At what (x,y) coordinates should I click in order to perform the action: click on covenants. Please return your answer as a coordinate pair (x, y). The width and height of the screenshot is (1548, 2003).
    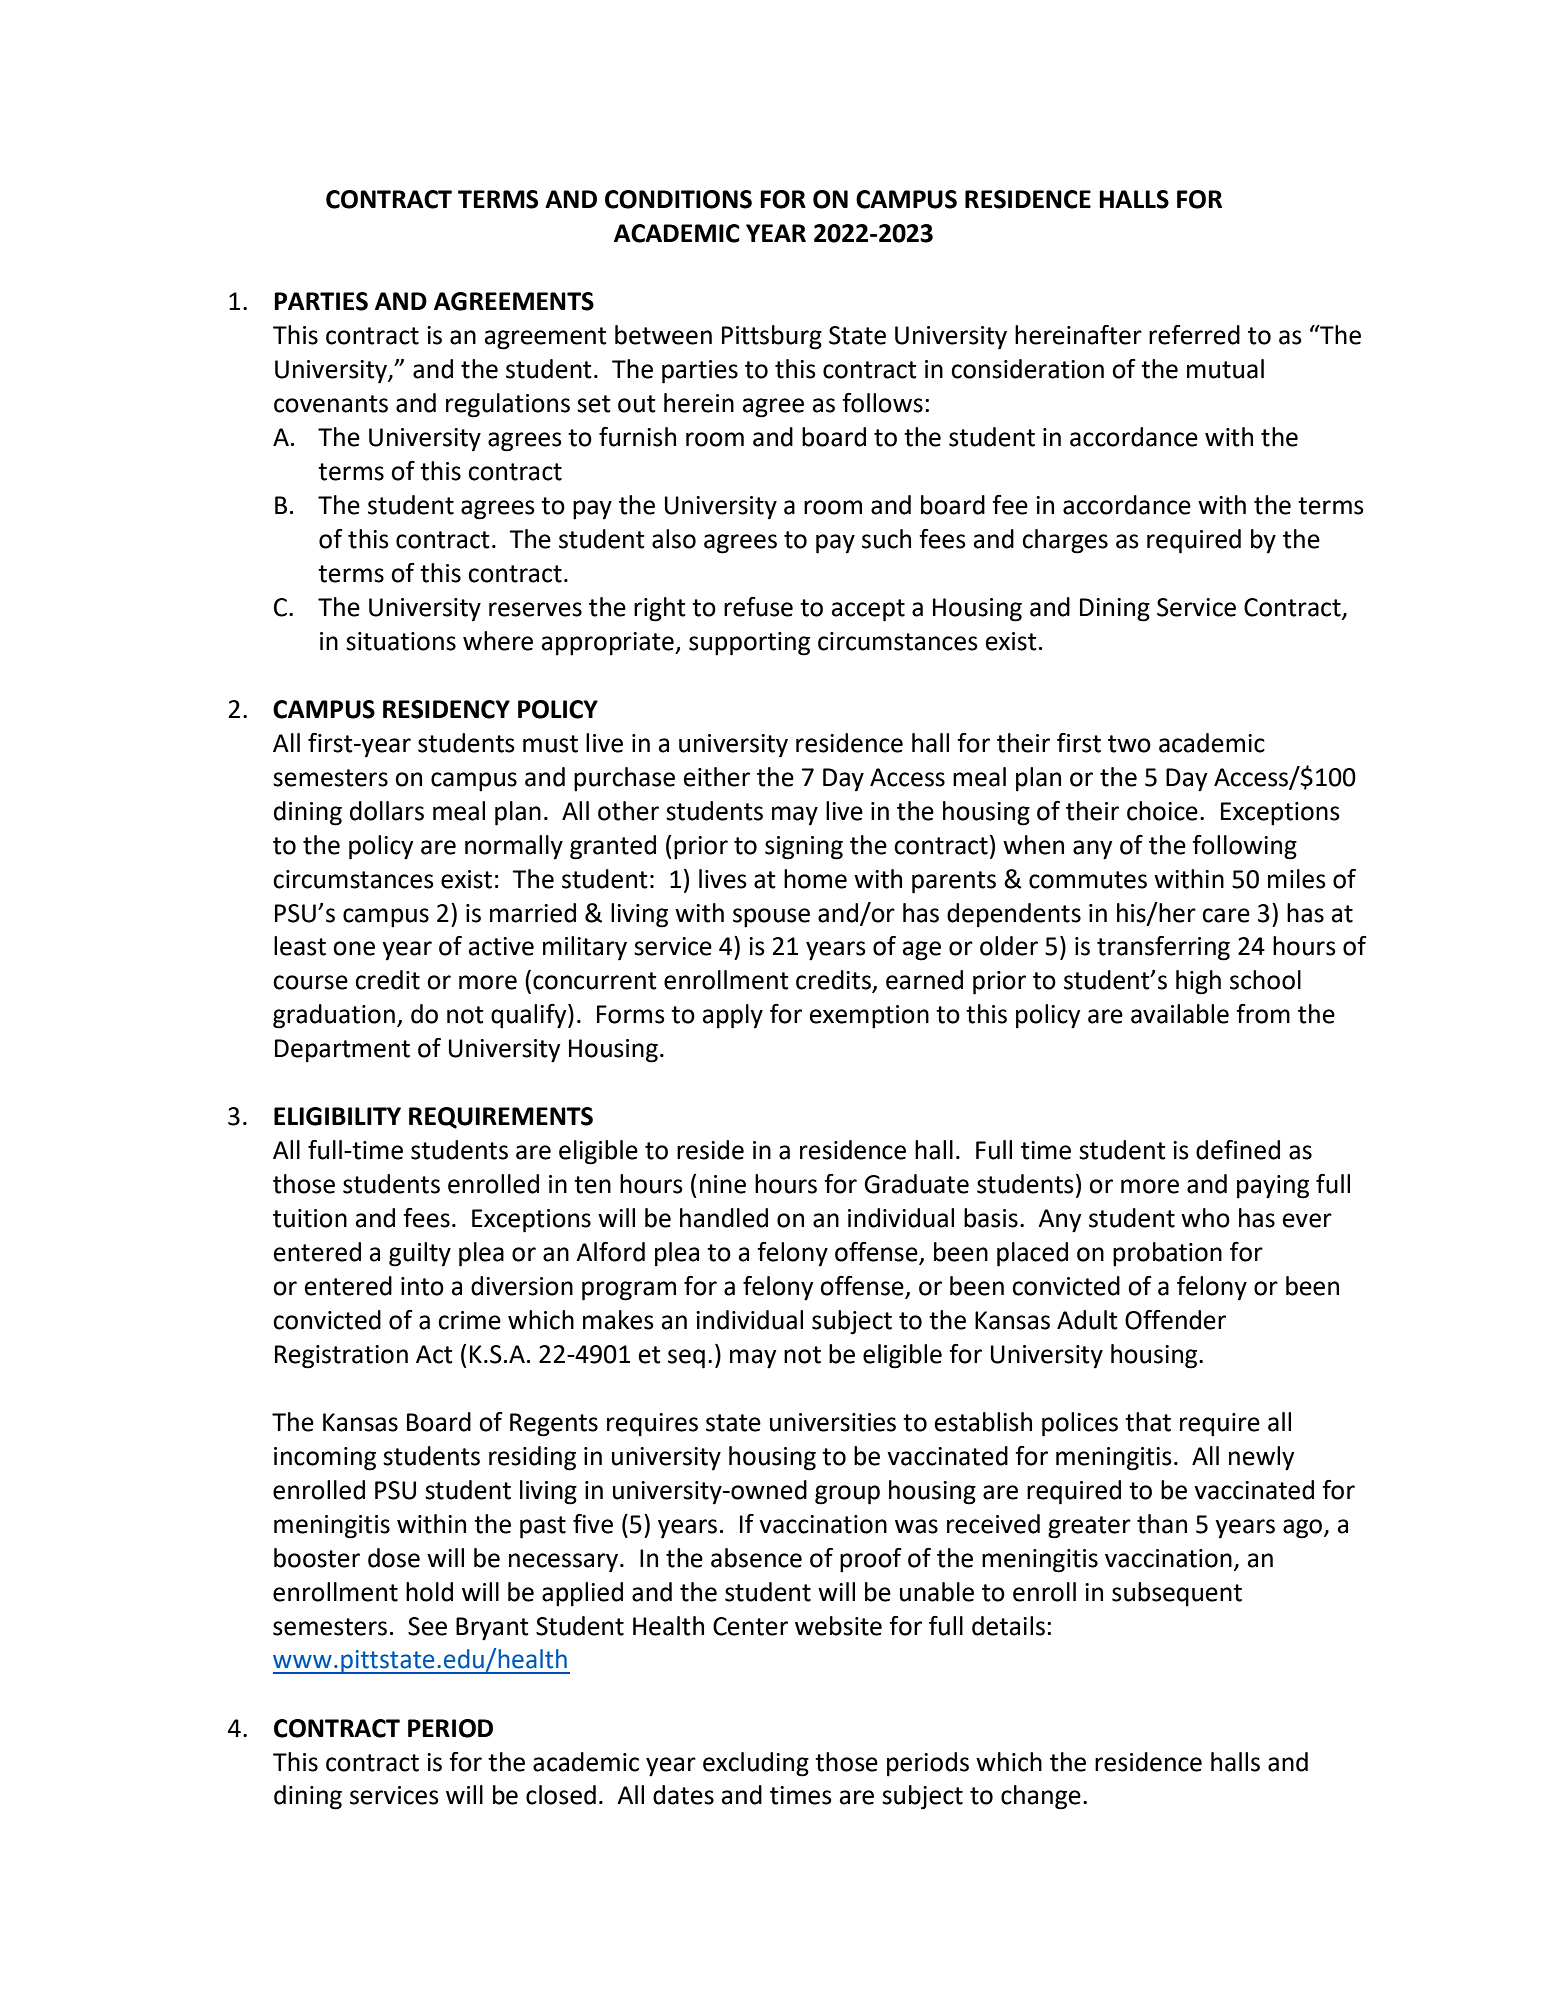
    Looking at the image, I should click on (331, 404).
